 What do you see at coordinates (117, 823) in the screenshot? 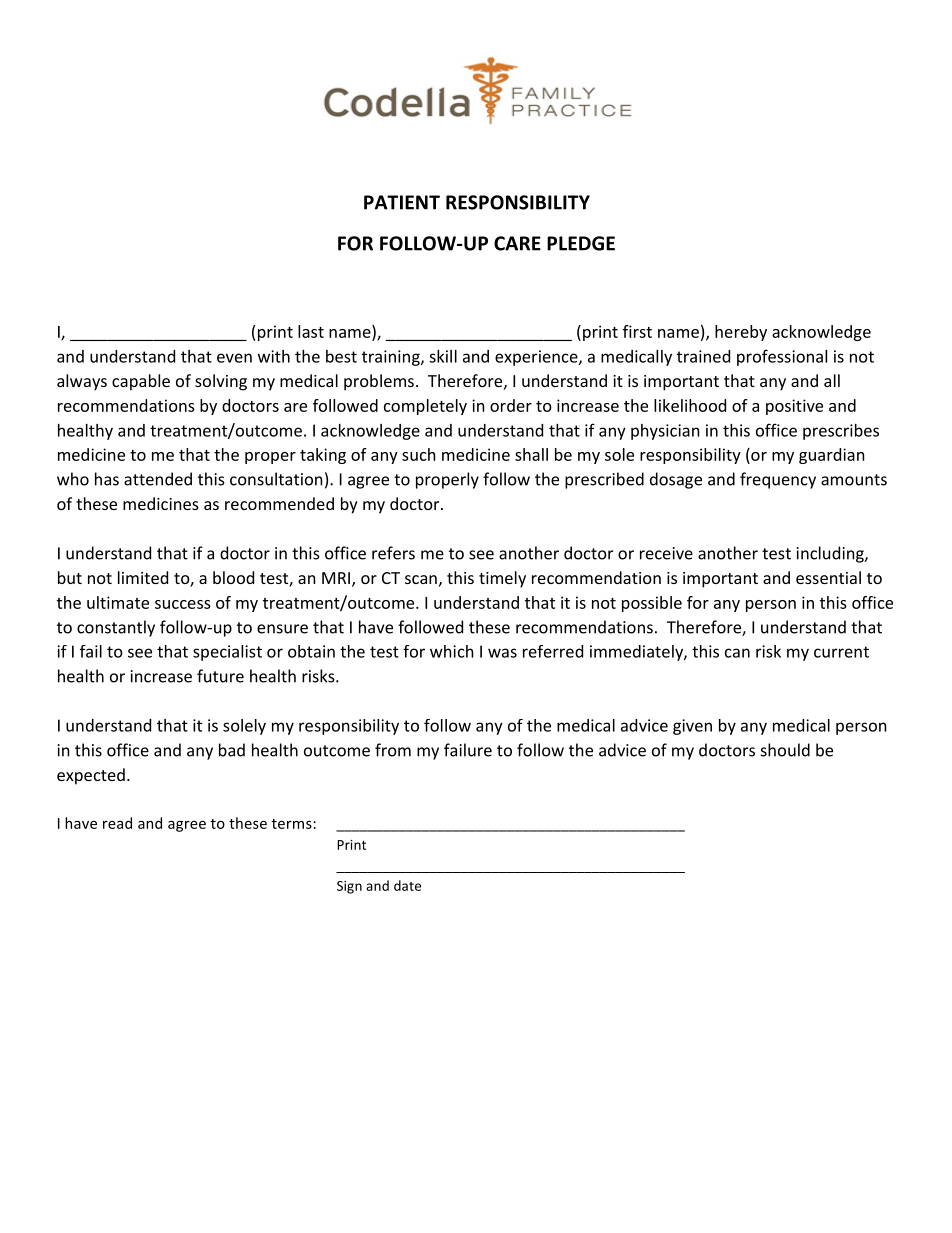
I see `read` at bounding box center [117, 823].
